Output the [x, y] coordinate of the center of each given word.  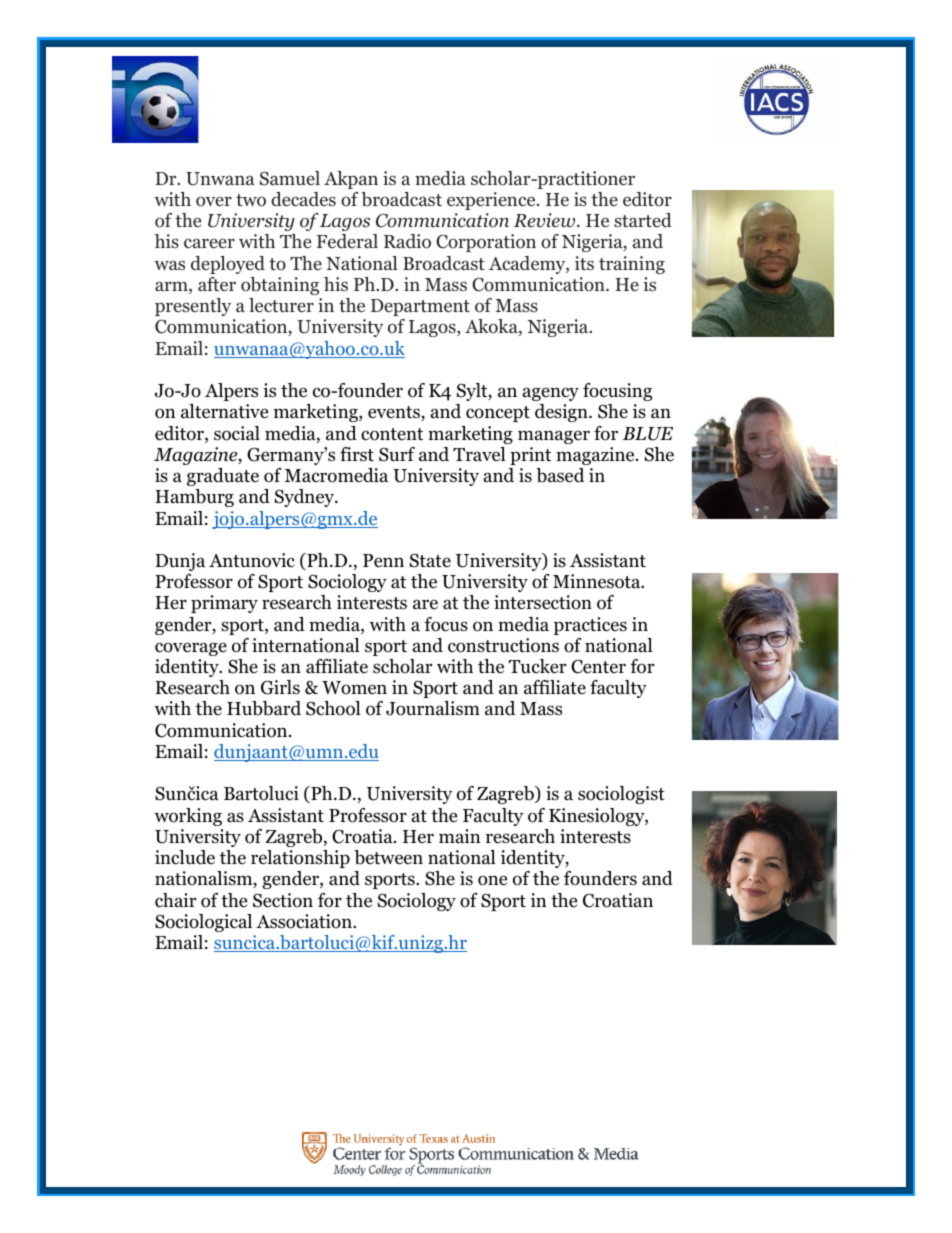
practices [590, 626]
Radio [407, 241]
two [251, 200]
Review [546, 220]
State [430, 560]
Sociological [203, 923]
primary [224, 604]
